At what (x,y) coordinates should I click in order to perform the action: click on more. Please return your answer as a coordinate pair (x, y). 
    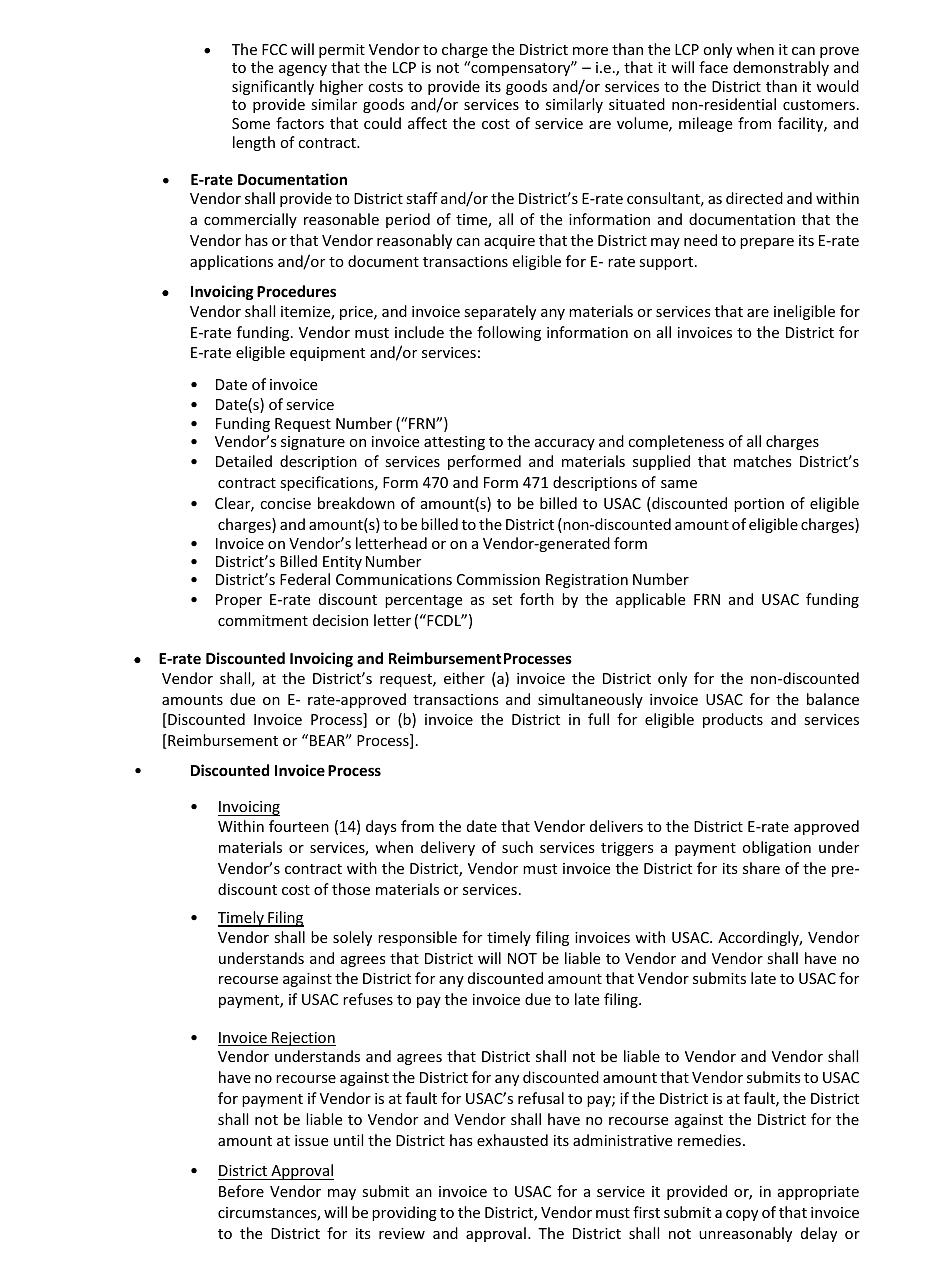
    Looking at the image, I should click on (590, 51).
